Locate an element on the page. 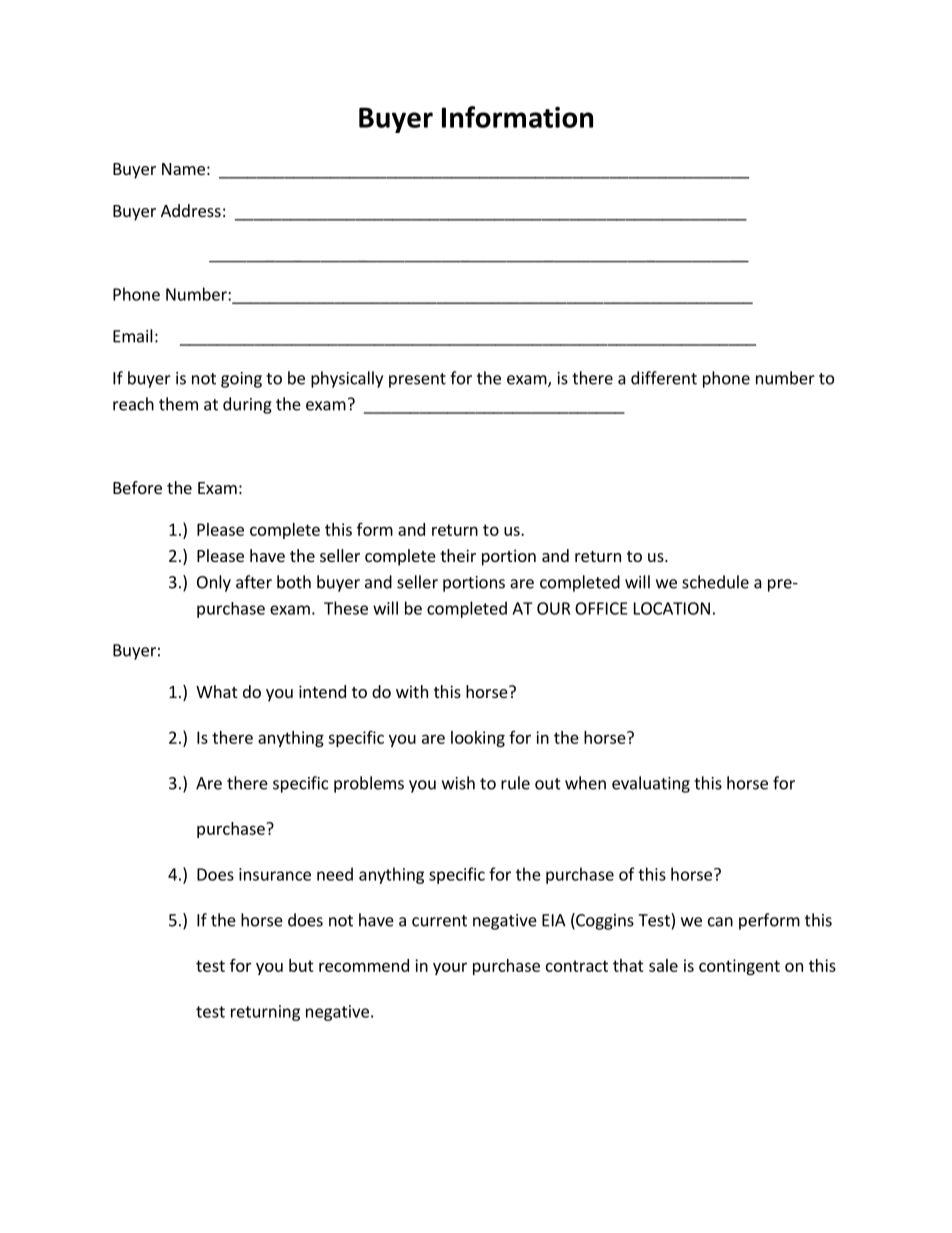  sale is located at coordinates (663, 965).
